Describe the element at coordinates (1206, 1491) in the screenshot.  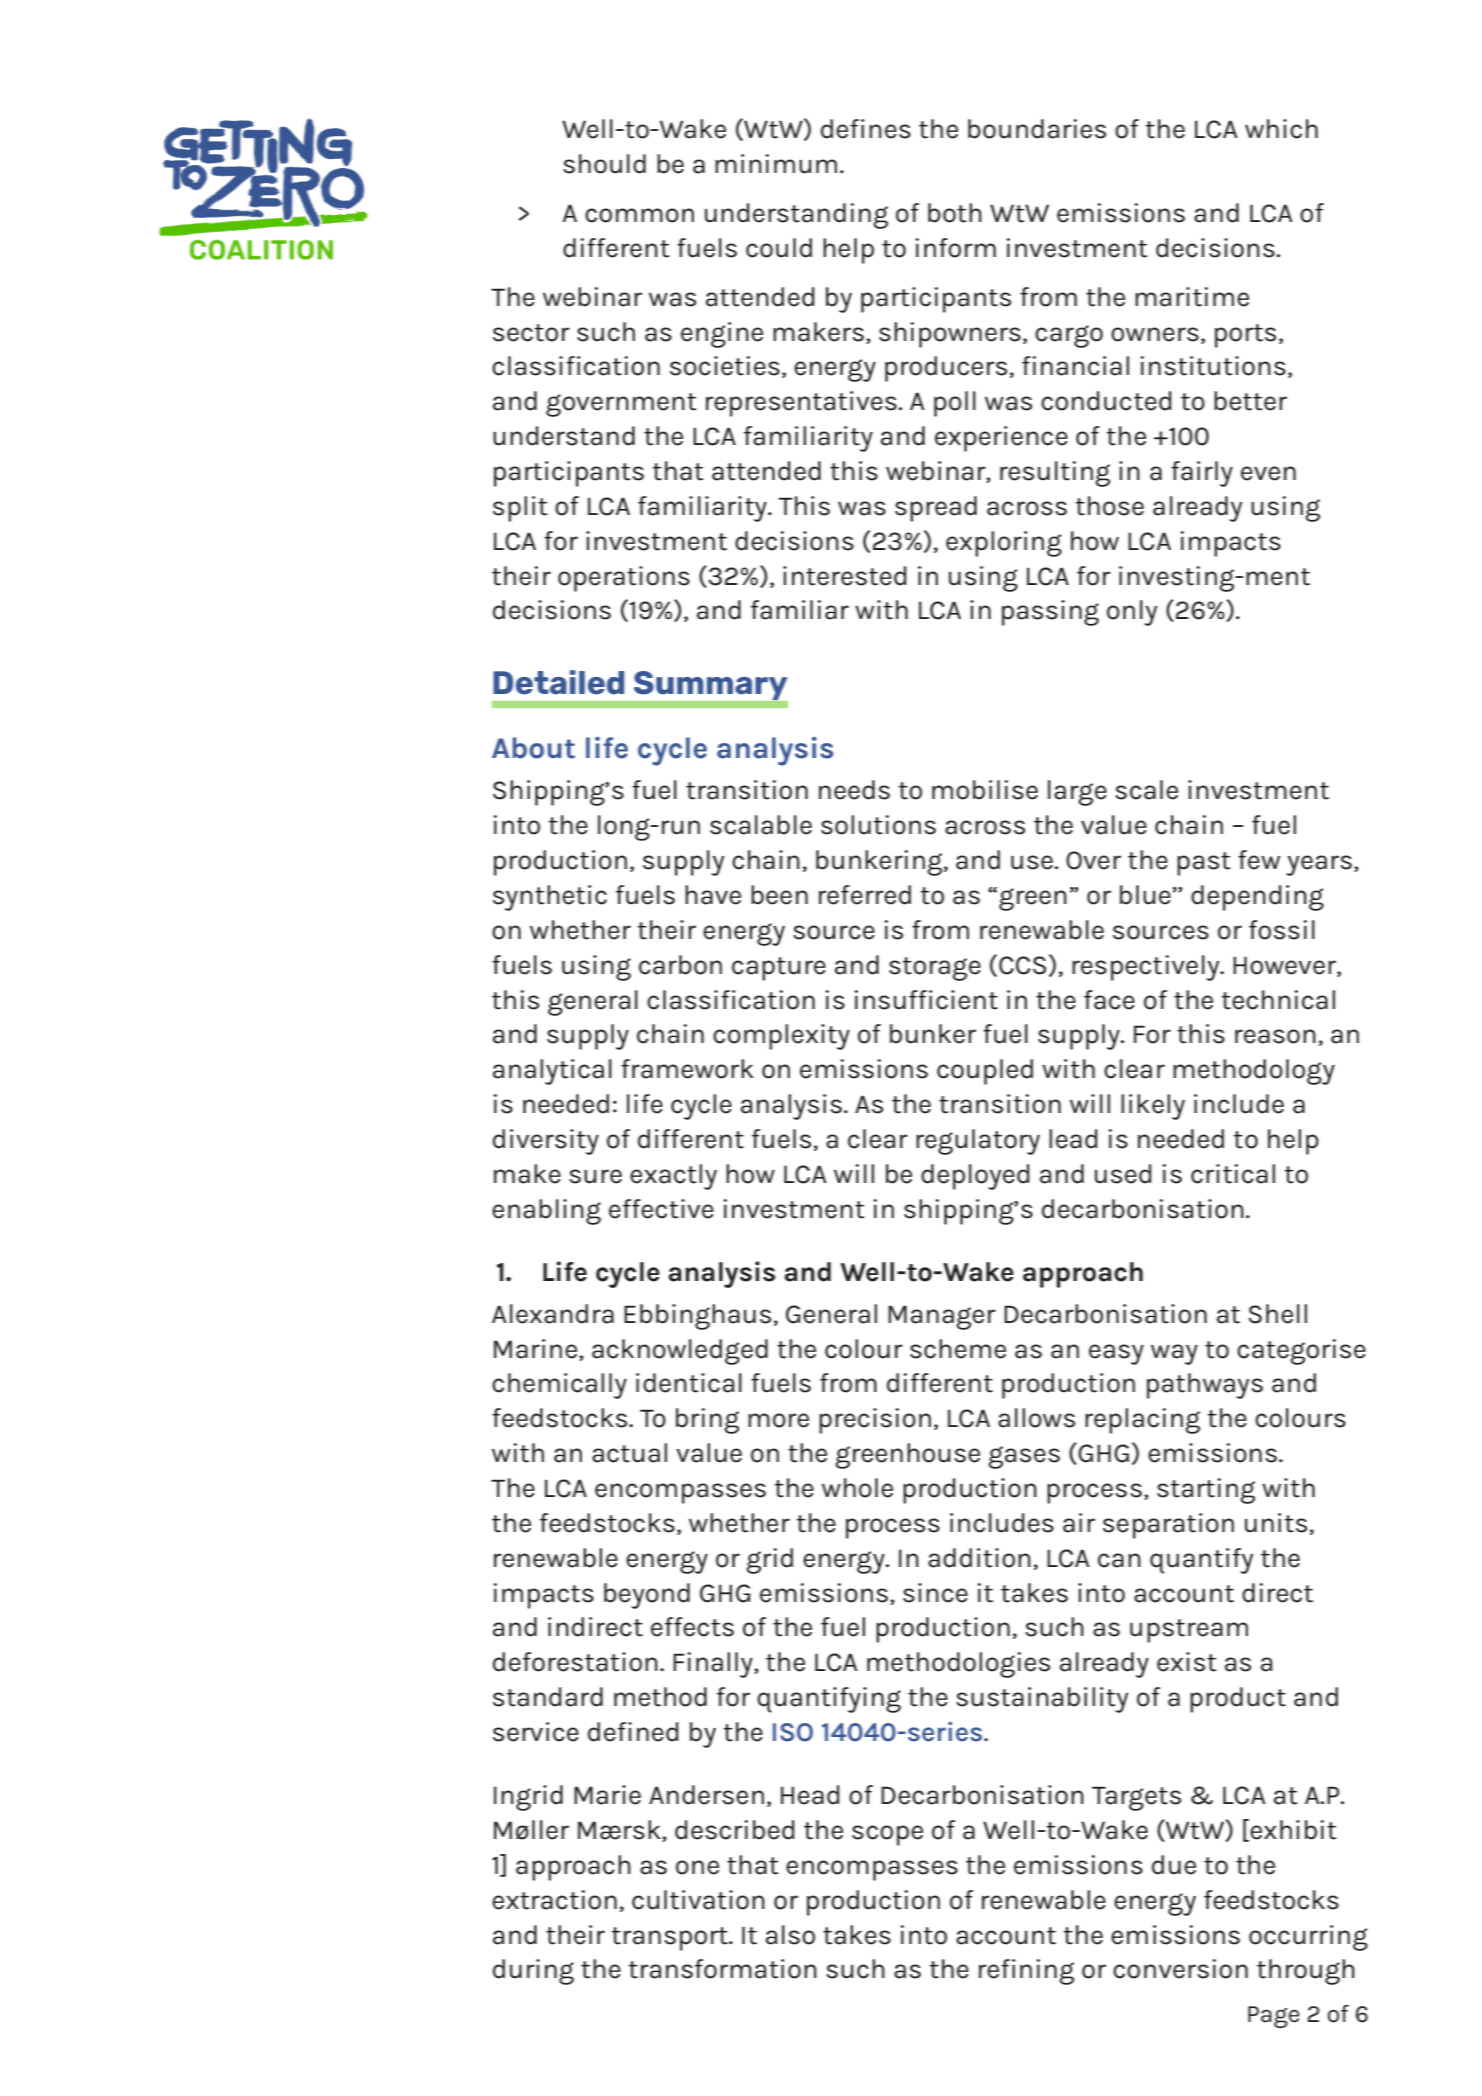
I see `starting` at that location.
